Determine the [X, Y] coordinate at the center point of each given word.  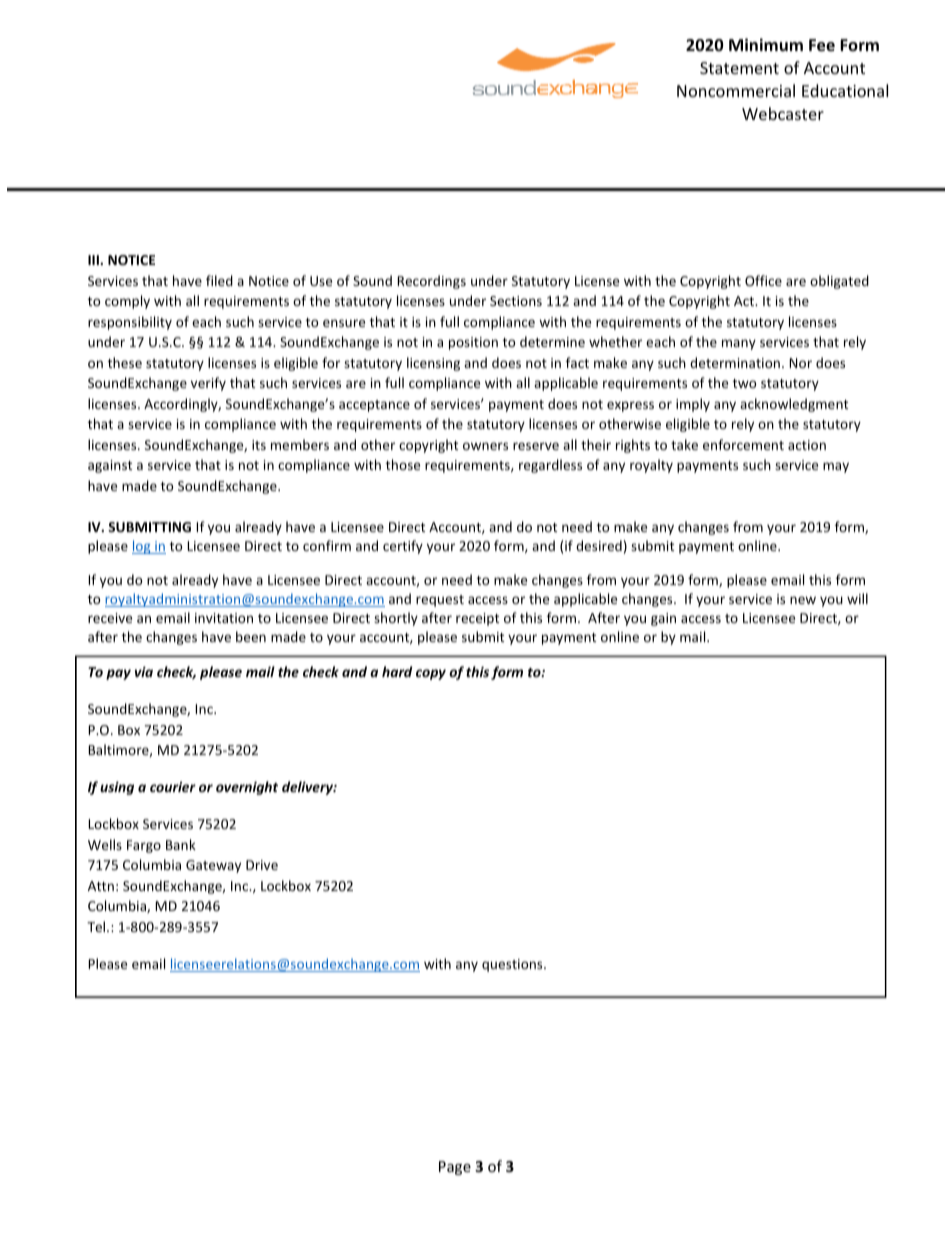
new [803, 600]
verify [208, 384]
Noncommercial [736, 90]
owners [485, 446]
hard [397, 671]
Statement [739, 68]
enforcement [743, 444]
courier [173, 786]
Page [455, 1168]
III [94, 260]
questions [513, 965]
